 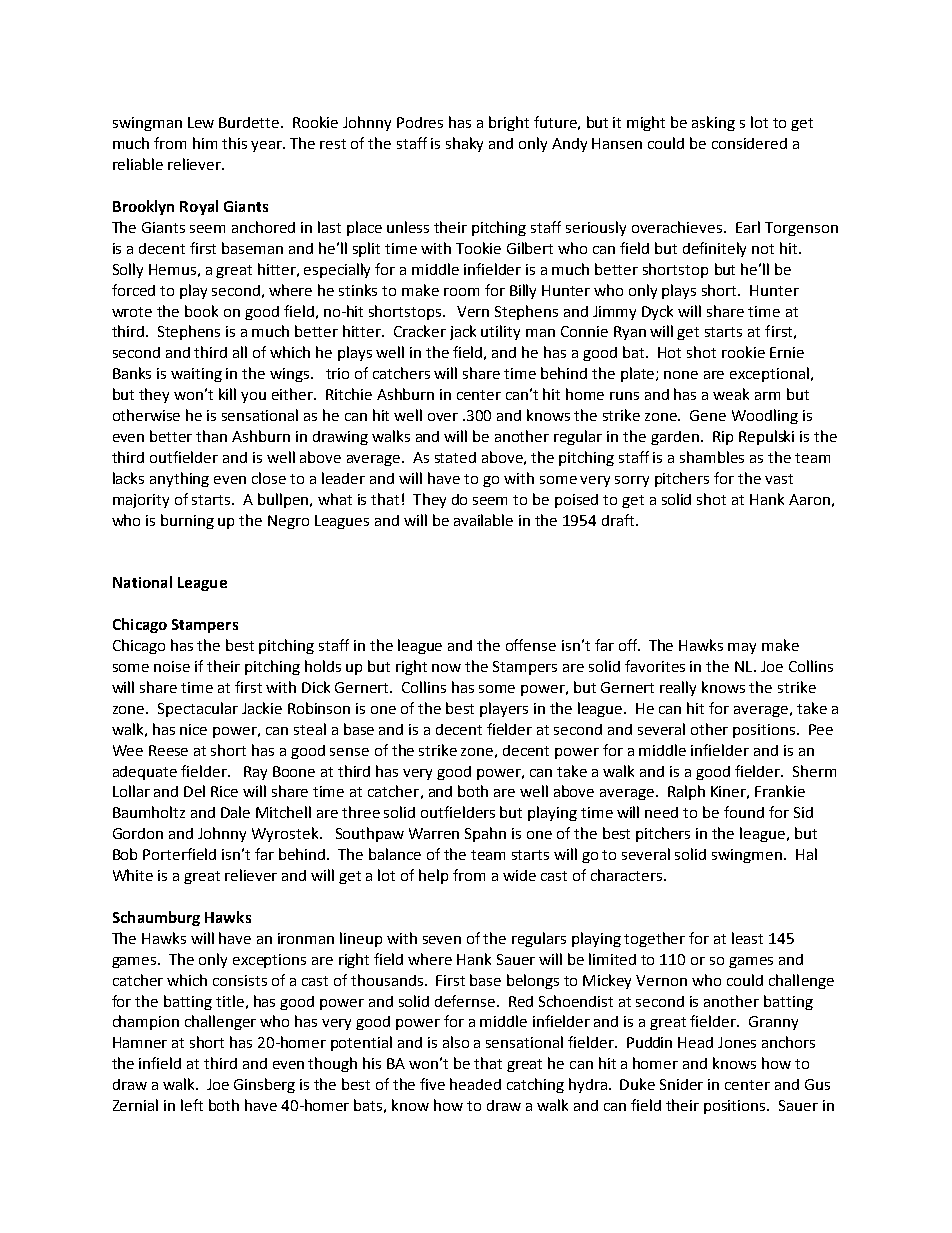 I want to click on considered, so click(x=749, y=143).
